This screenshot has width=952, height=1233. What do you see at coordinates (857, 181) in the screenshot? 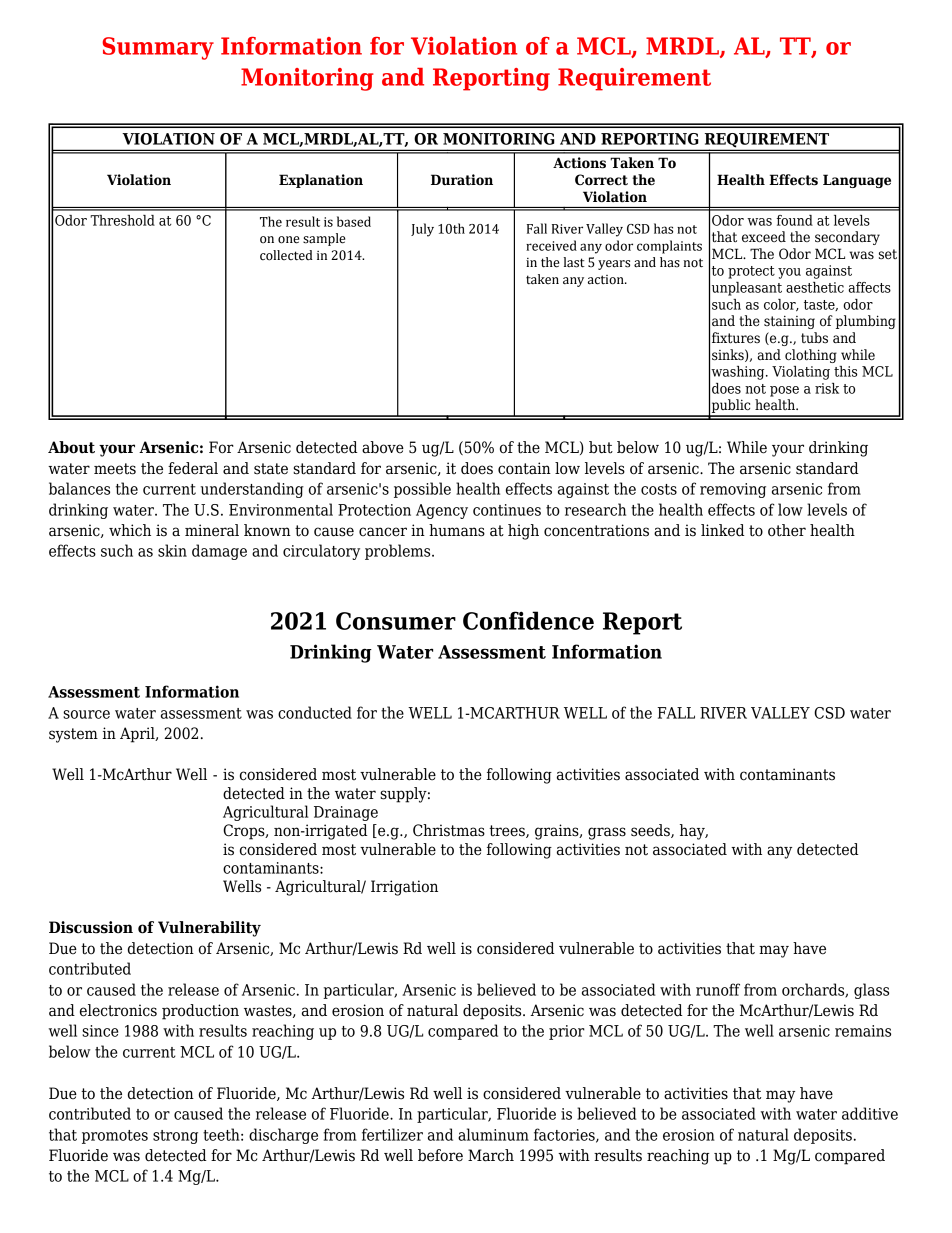
I see `Language` at bounding box center [857, 181].
